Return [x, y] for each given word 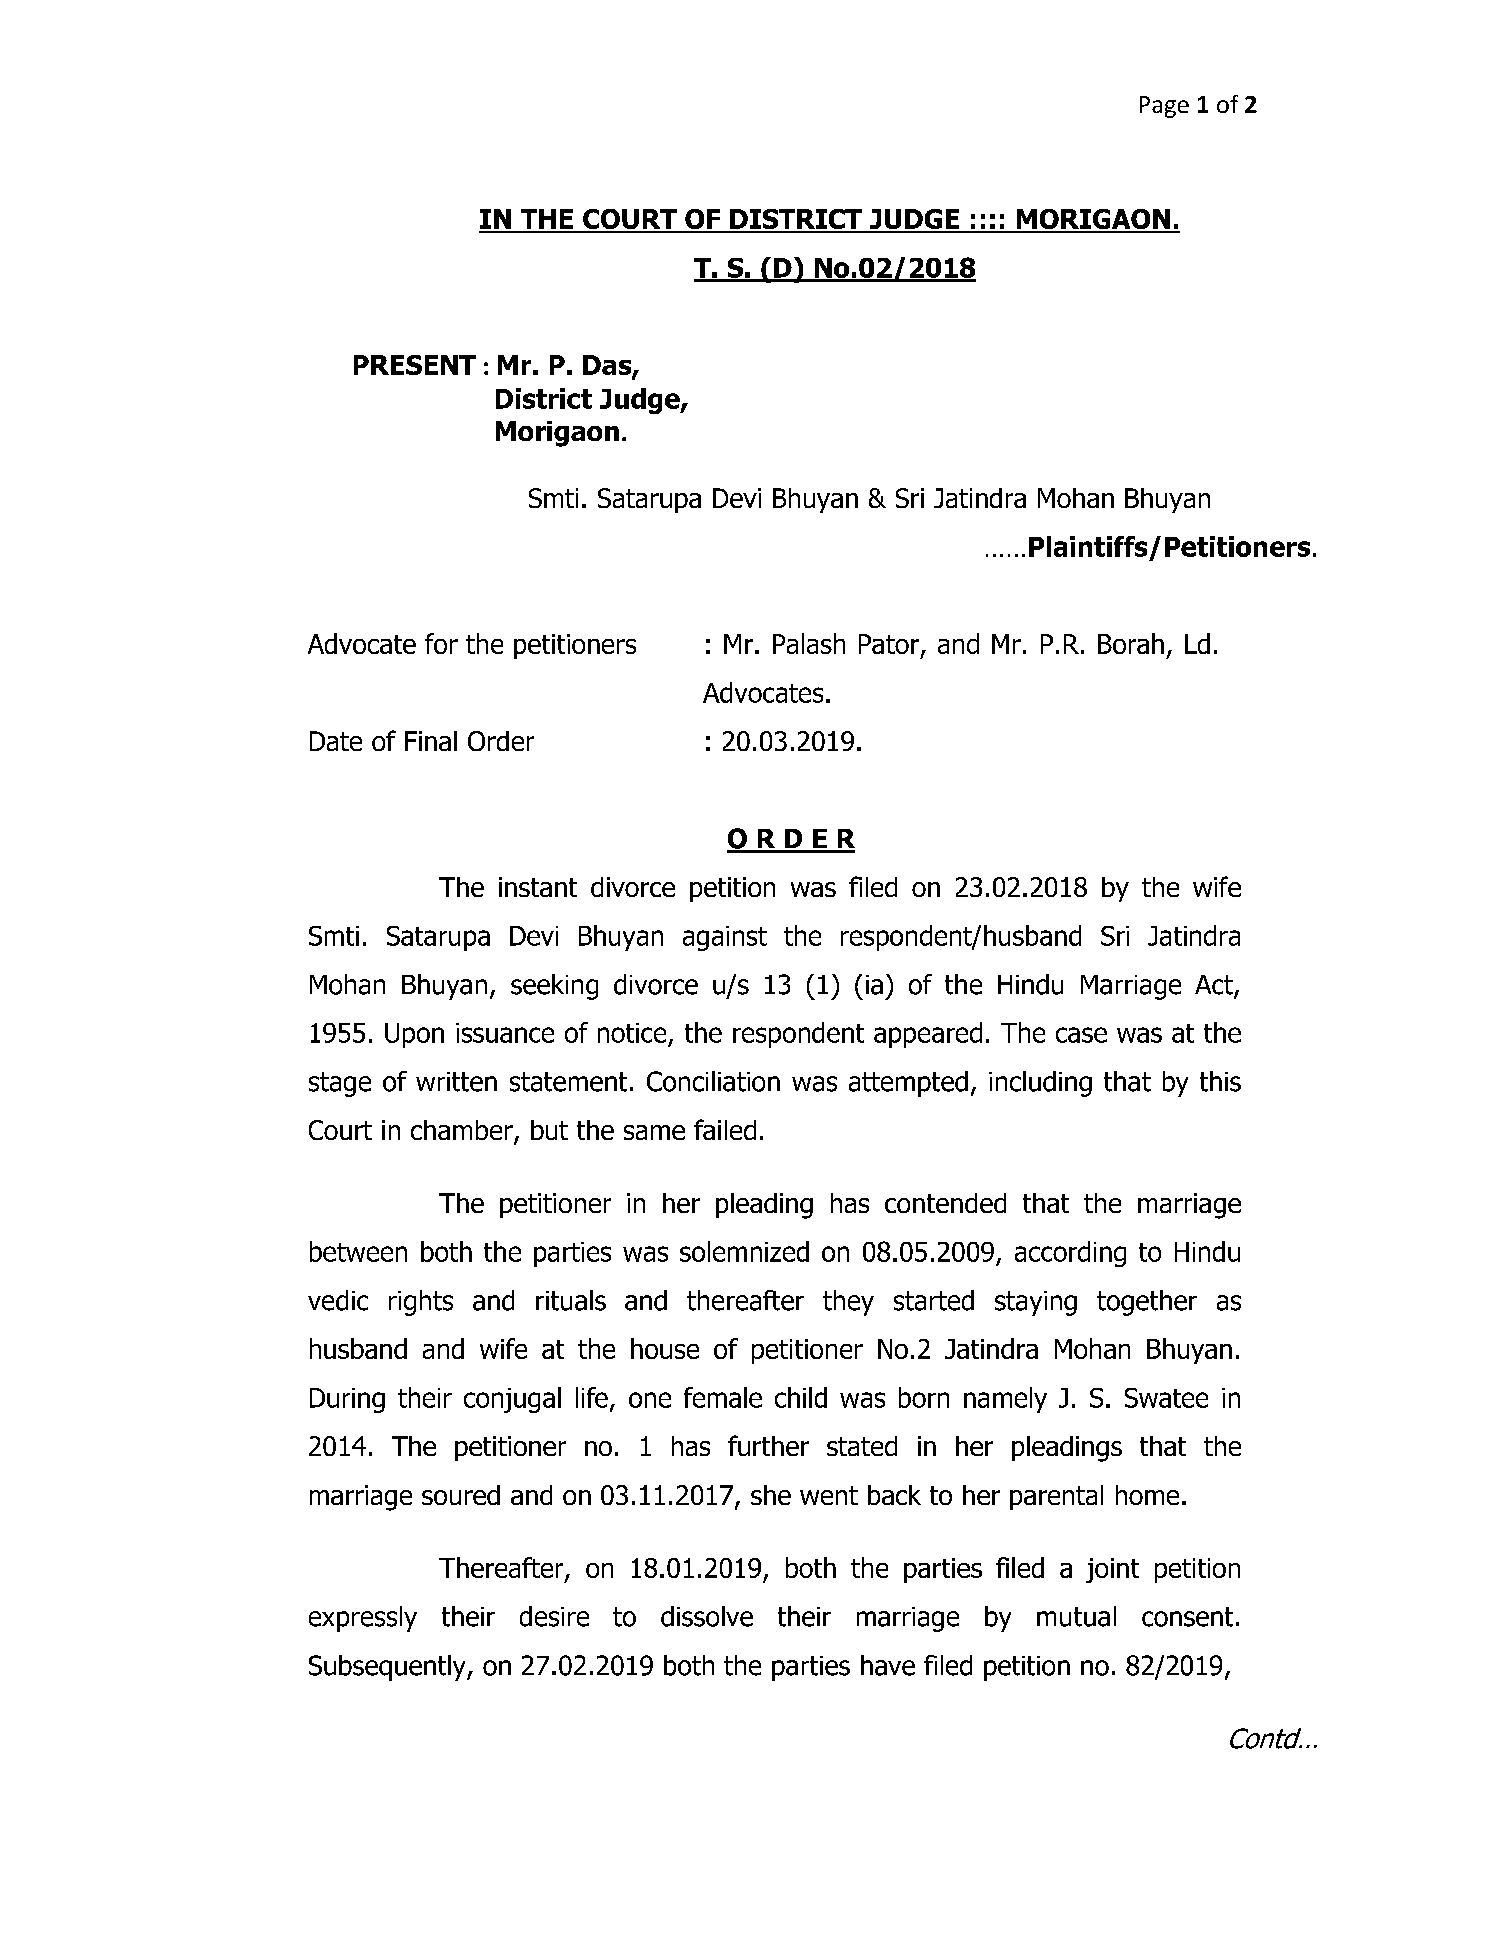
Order [501, 741]
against [725, 938]
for [441, 643]
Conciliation [713, 1081]
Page [1164, 107]
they [848, 1303]
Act [1215, 986]
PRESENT [415, 365]
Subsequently [388, 1668]
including [1040, 1084]
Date [336, 741]
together [1147, 1303]
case [1081, 1035]
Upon [414, 1035]
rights [421, 1303]
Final [431, 741]
